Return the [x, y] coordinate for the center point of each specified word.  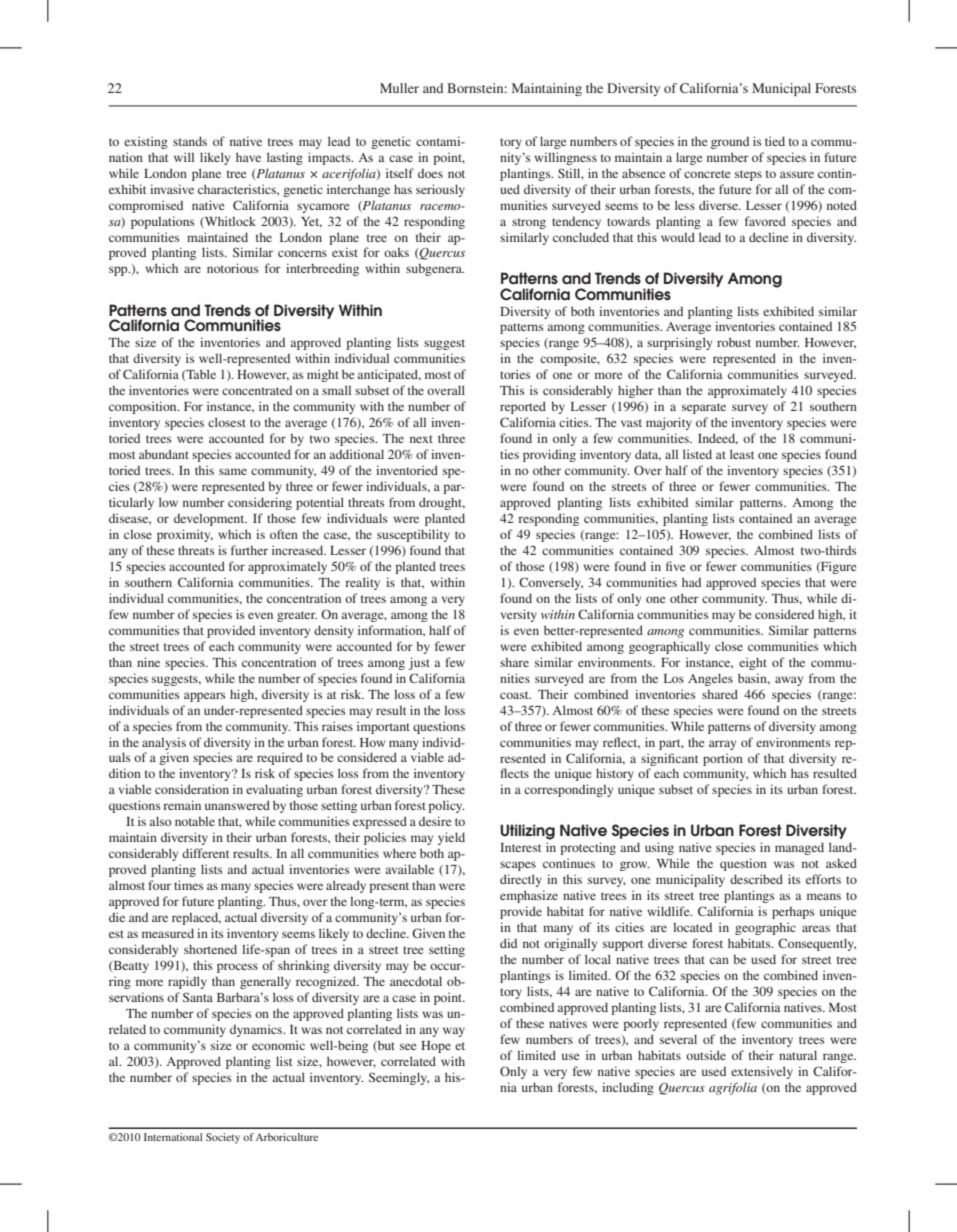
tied [775, 141]
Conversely [551, 583]
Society [223, 1138]
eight [753, 663]
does [430, 173]
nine [148, 662]
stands [190, 141]
